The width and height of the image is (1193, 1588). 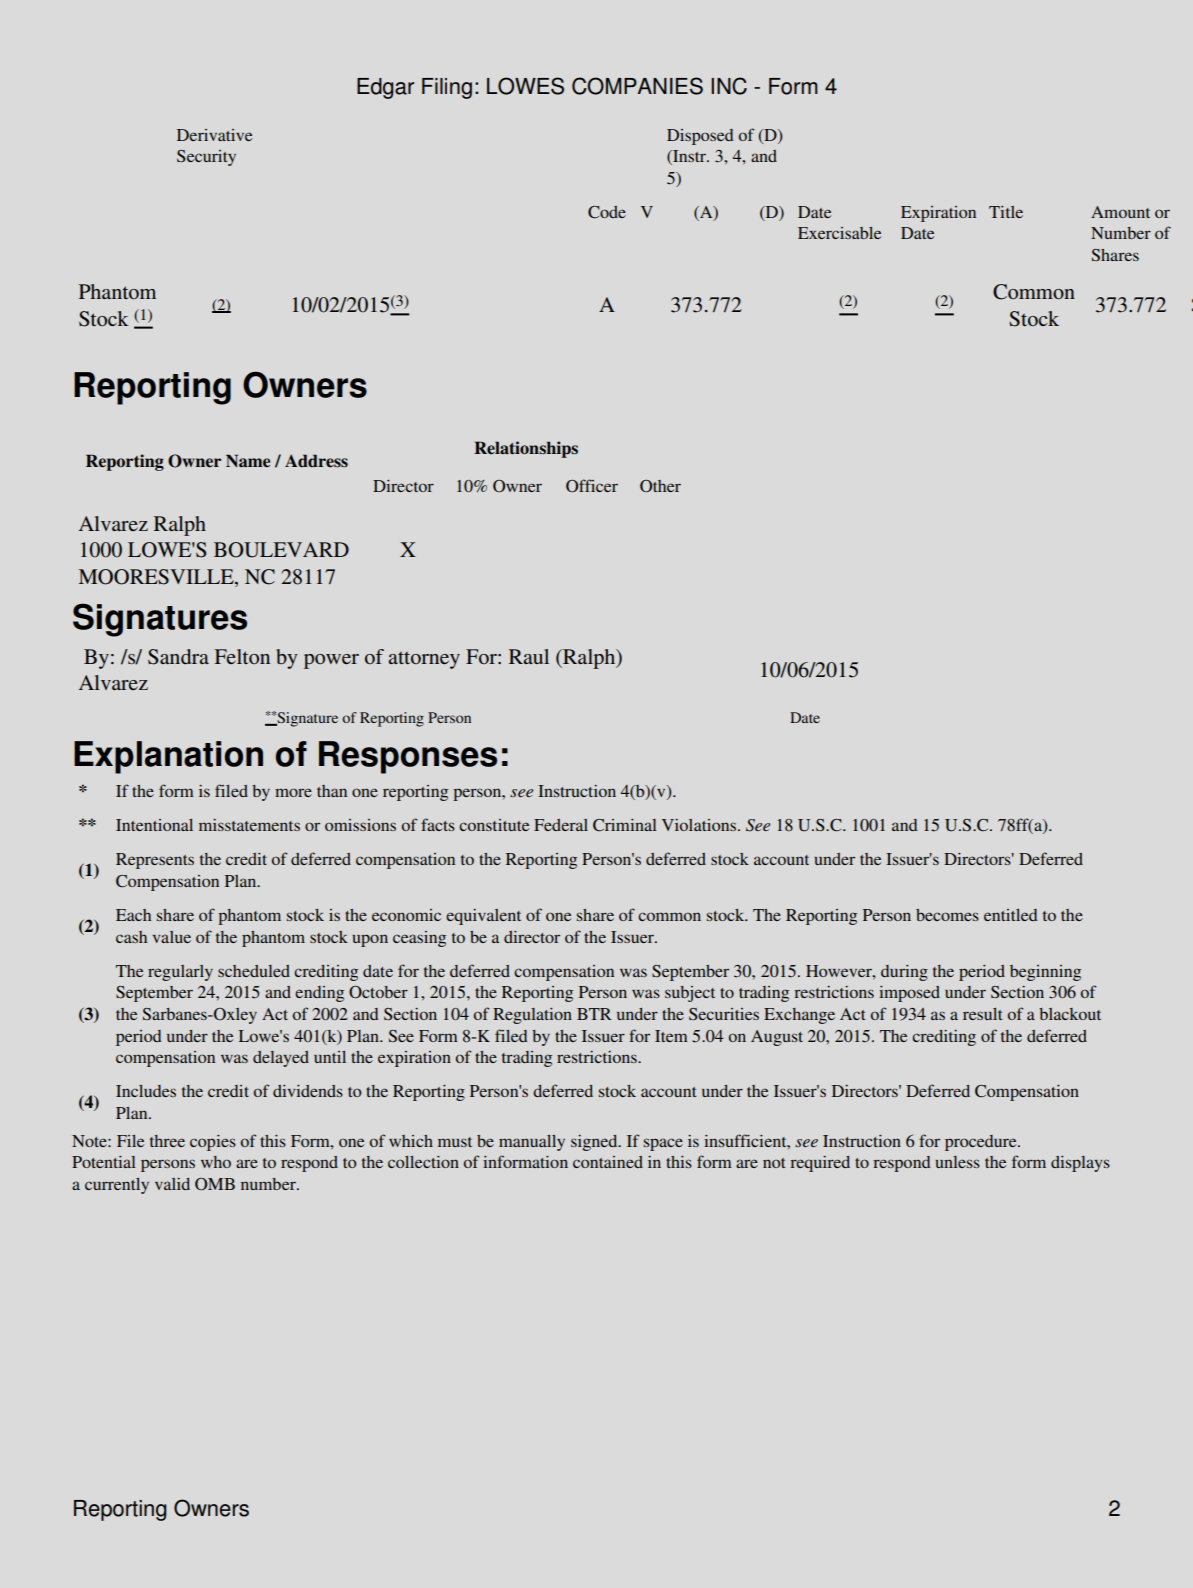 I want to click on Officer, so click(x=592, y=486).
